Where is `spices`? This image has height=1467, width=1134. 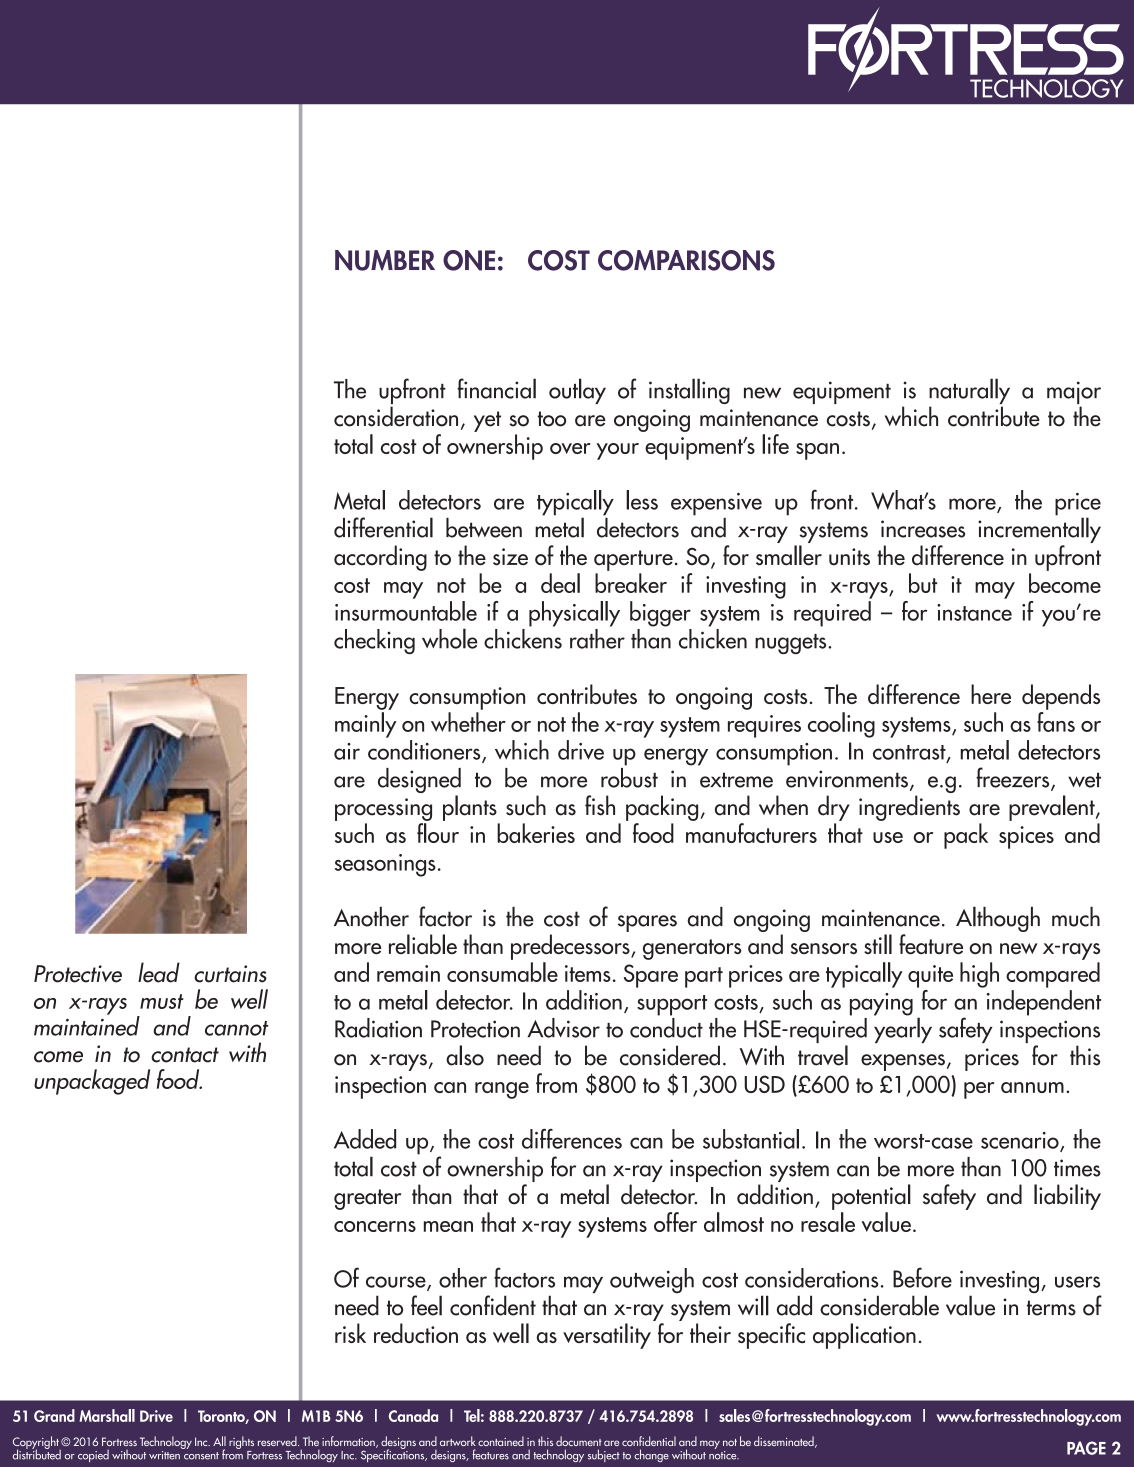 spices is located at coordinates (1026, 837).
